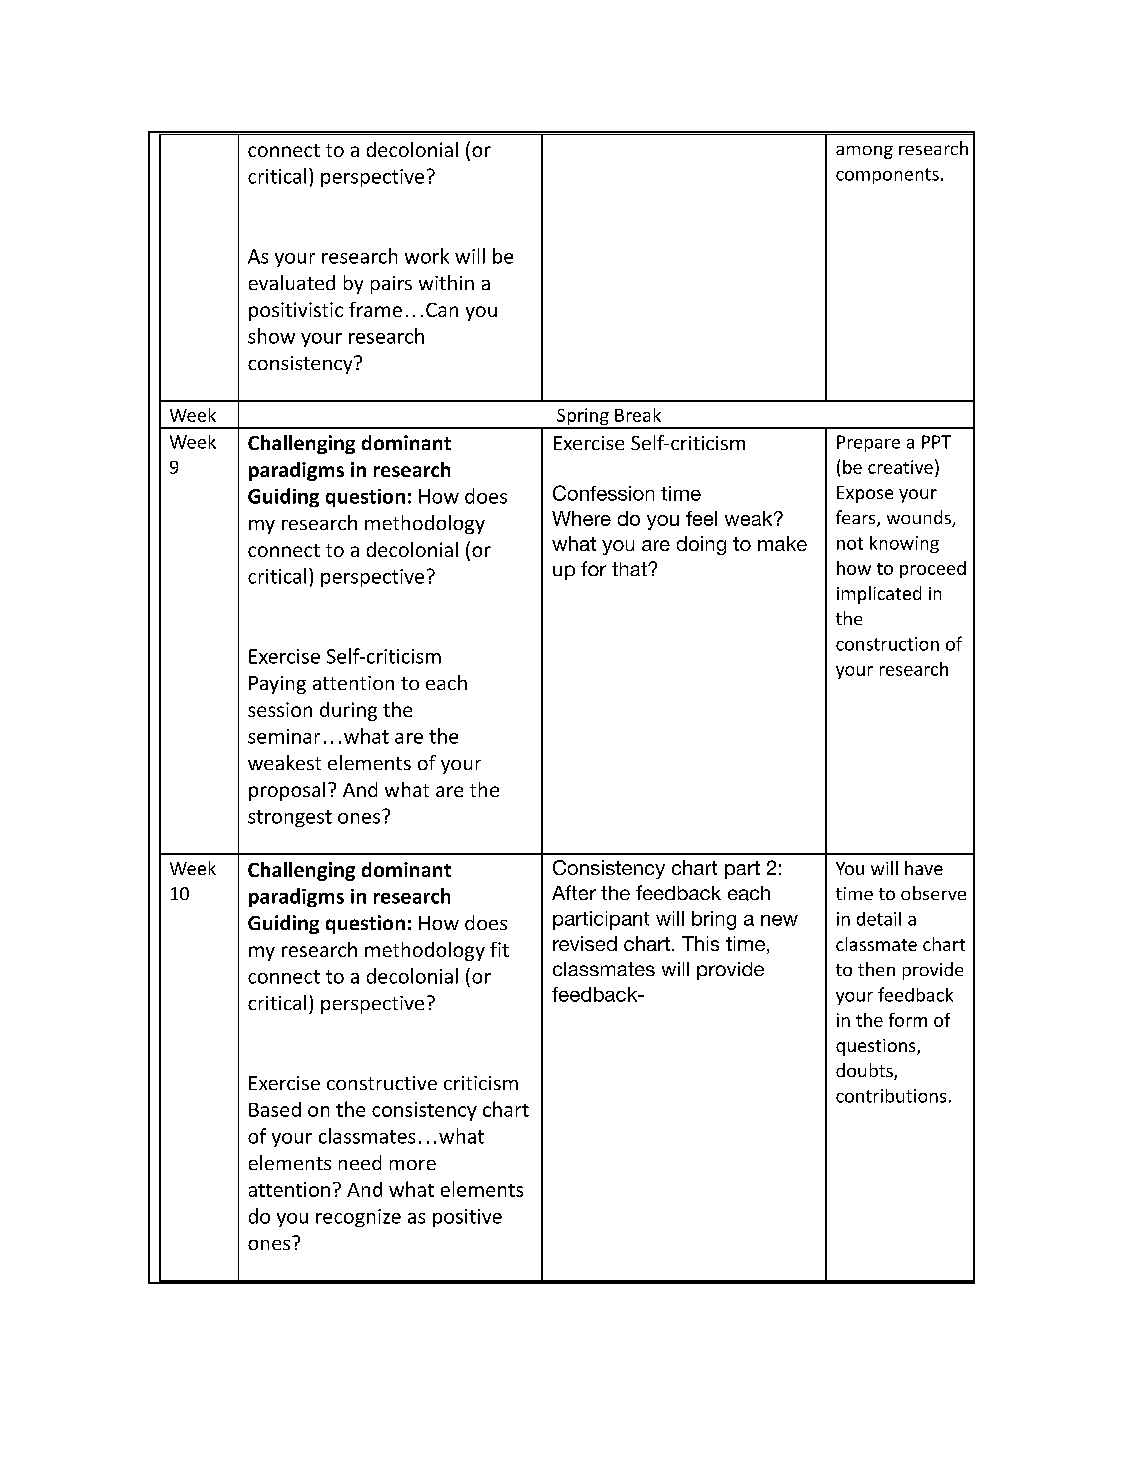  What do you see at coordinates (271, 336) in the screenshot?
I see `show` at bounding box center [271, 336].
